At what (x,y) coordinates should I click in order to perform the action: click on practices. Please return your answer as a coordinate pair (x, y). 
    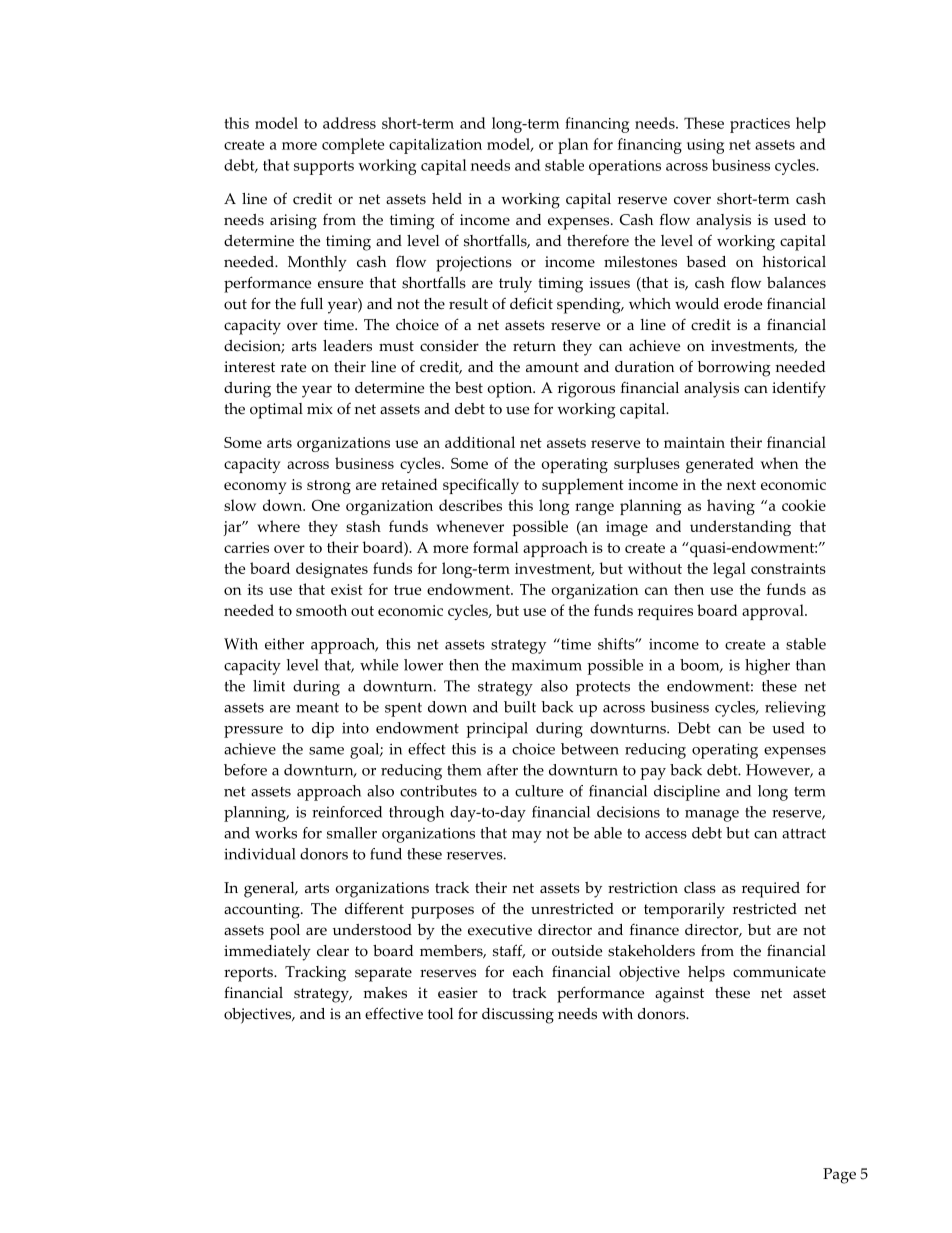
    Looking at the image, I should click on (760, 125).
